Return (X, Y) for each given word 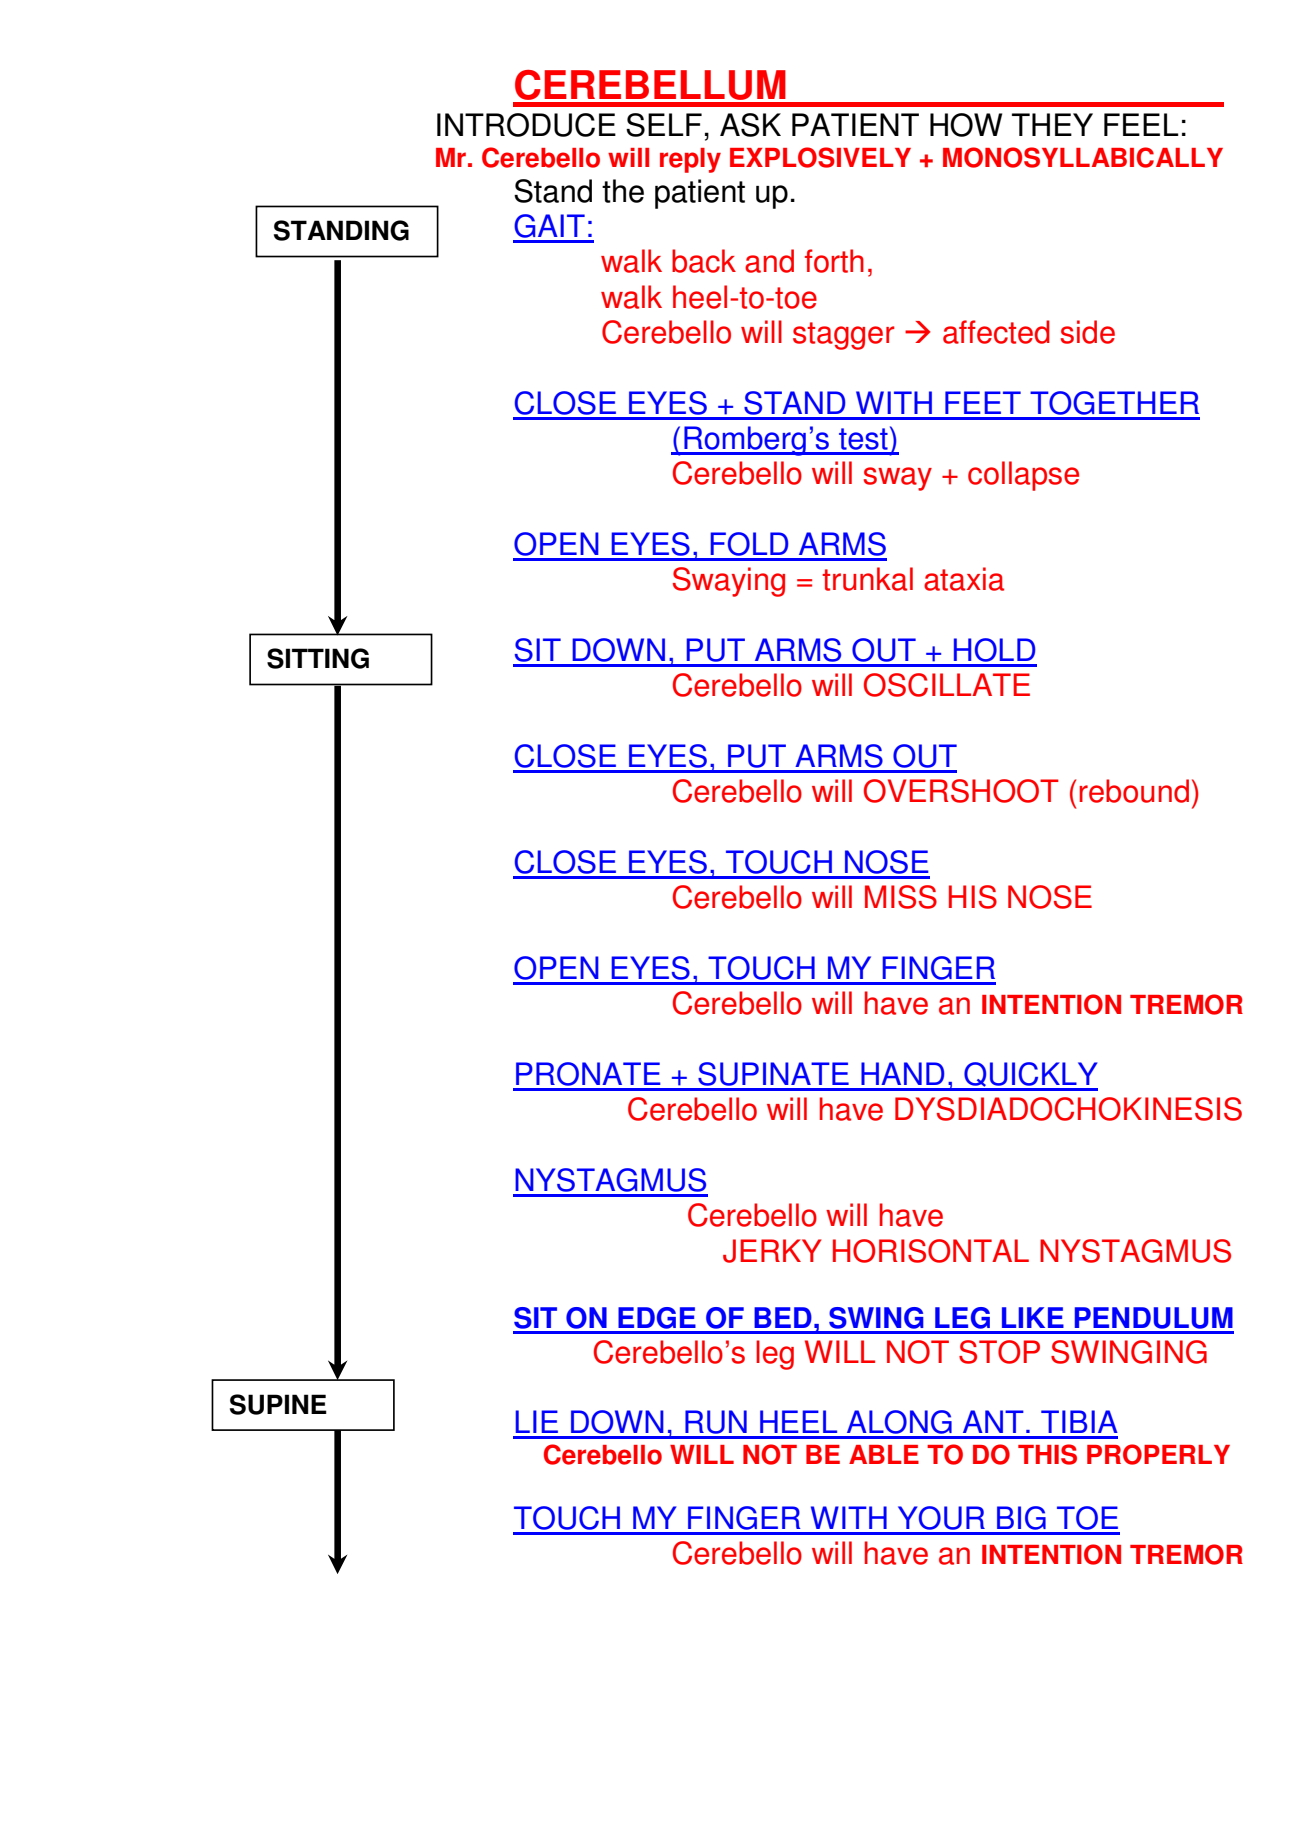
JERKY (772, 1251)
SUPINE (278, 1404)
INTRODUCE (526, 125)
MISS (901, 897)
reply (690, 160)
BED (783, 1317)
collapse (1023, 476)
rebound (1134, 791)
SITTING (318, 658)
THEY (1052, 124)
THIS (1047, 1454)
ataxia (964, 579)
